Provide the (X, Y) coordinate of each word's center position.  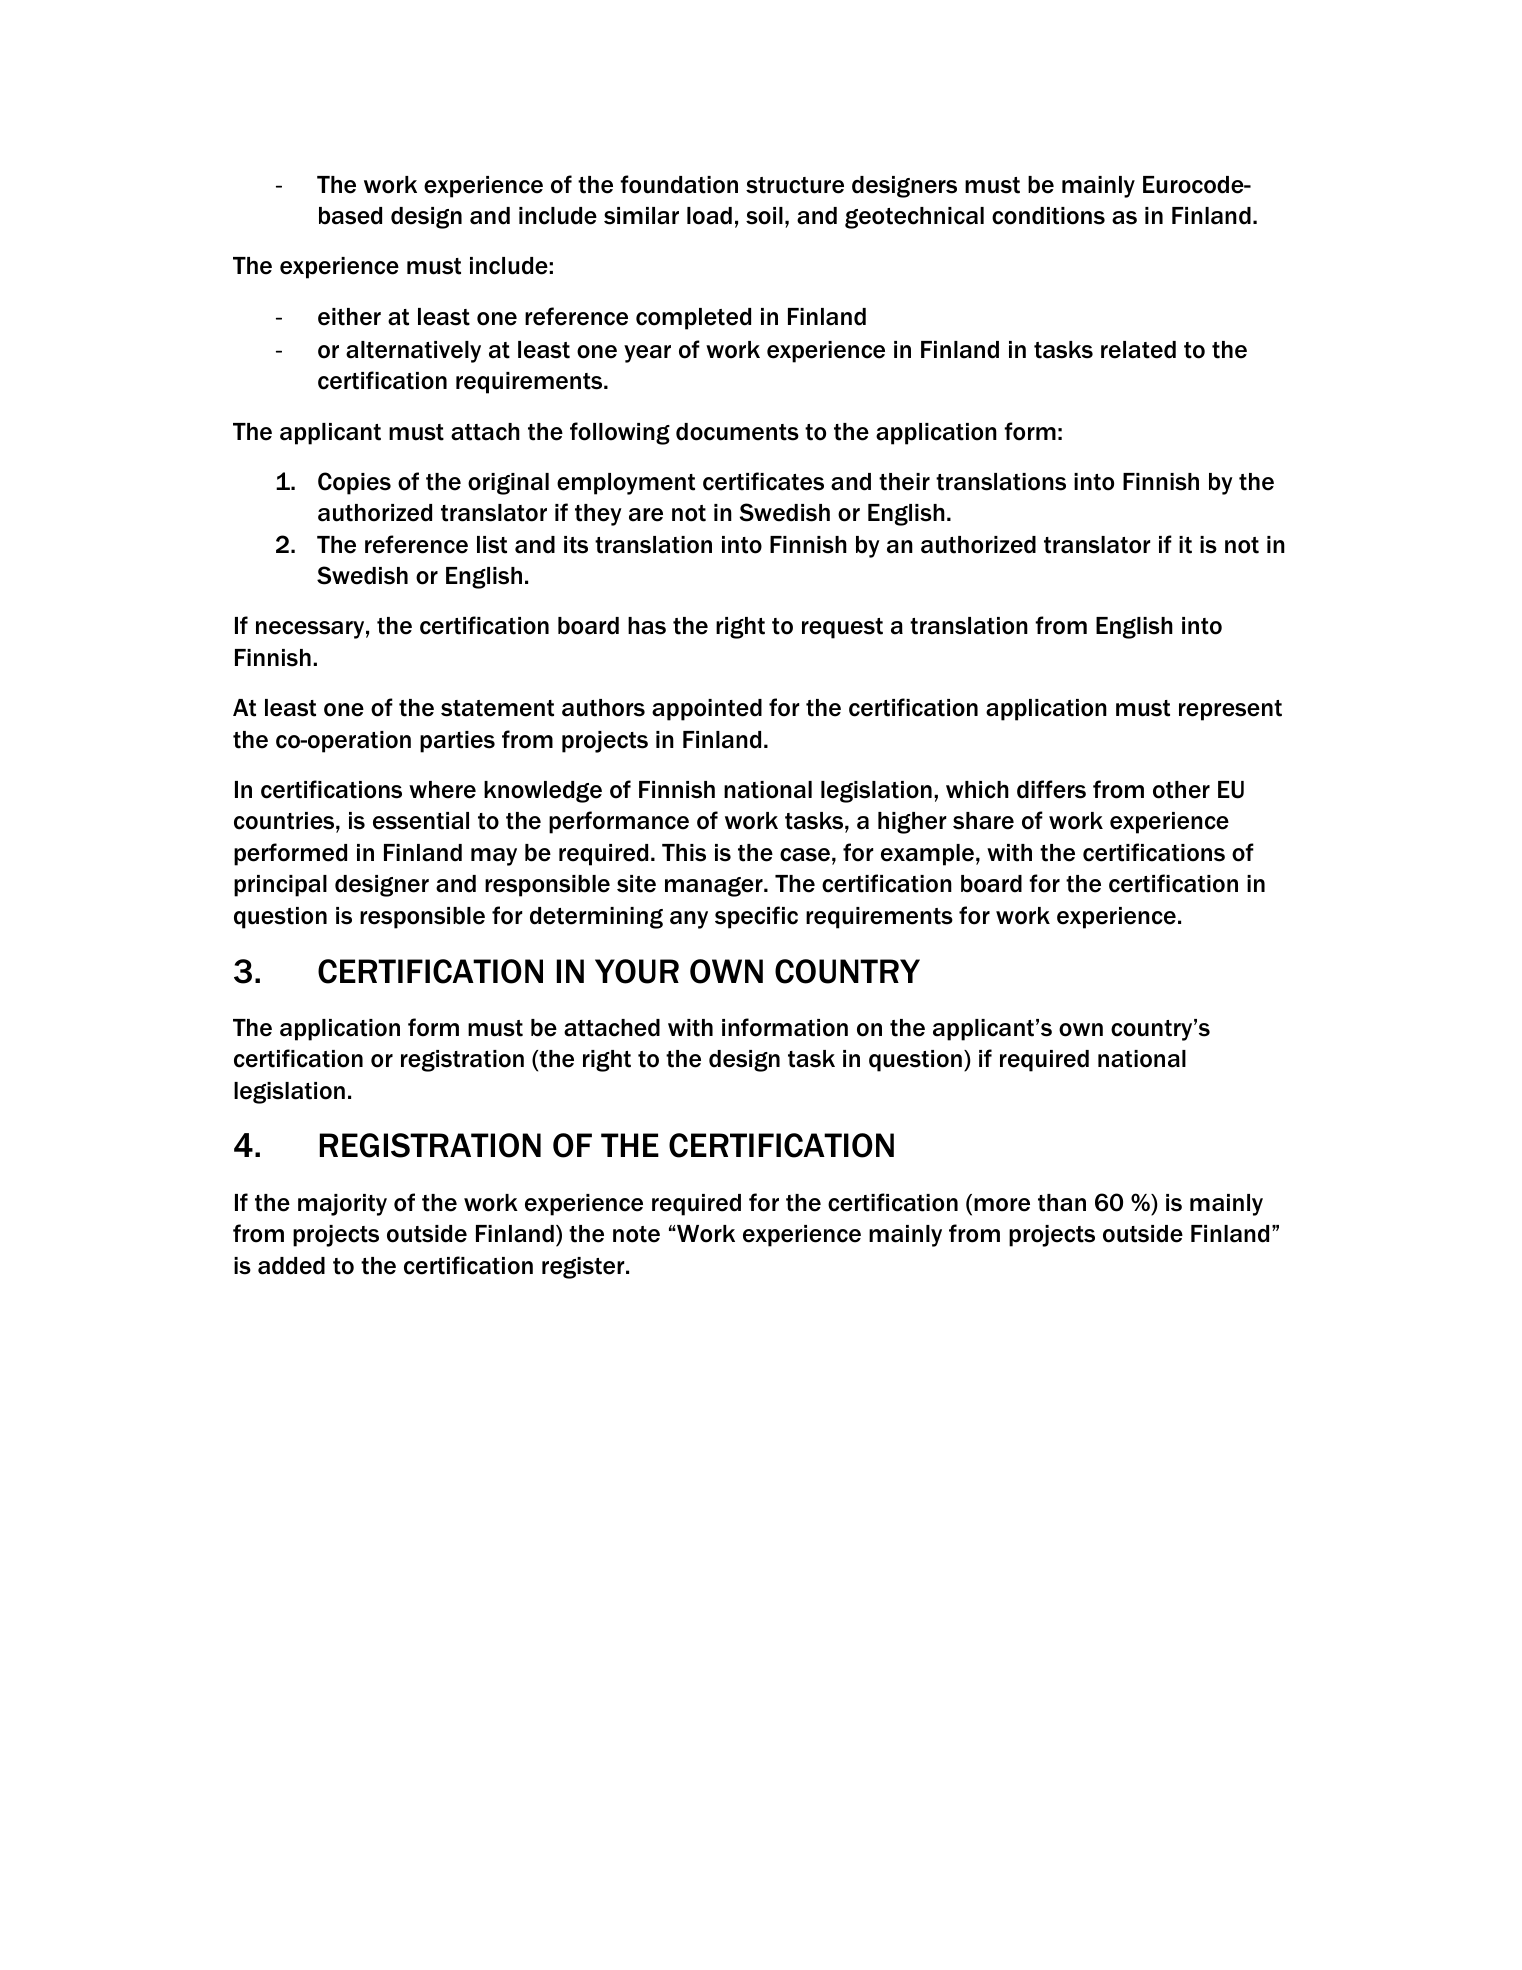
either (349, 317)
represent (1230, 710)
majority (342, 1205)
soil (764, 216)
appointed (707, 710)
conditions (1048, 216)
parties (457, 742)
